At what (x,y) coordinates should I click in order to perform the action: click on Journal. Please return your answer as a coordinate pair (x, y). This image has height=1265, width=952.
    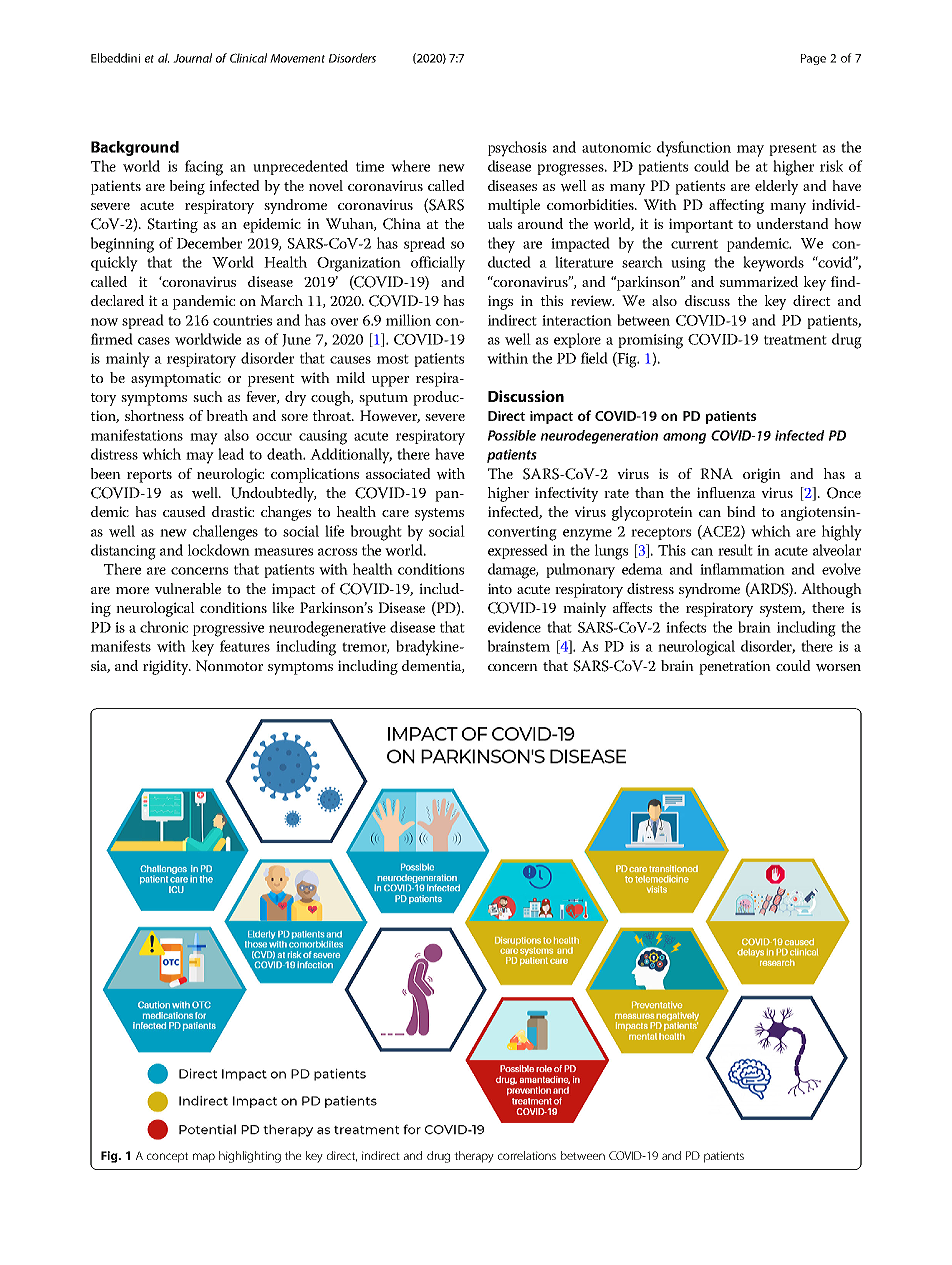
    Looking at the image, I should click on (192, 58).
